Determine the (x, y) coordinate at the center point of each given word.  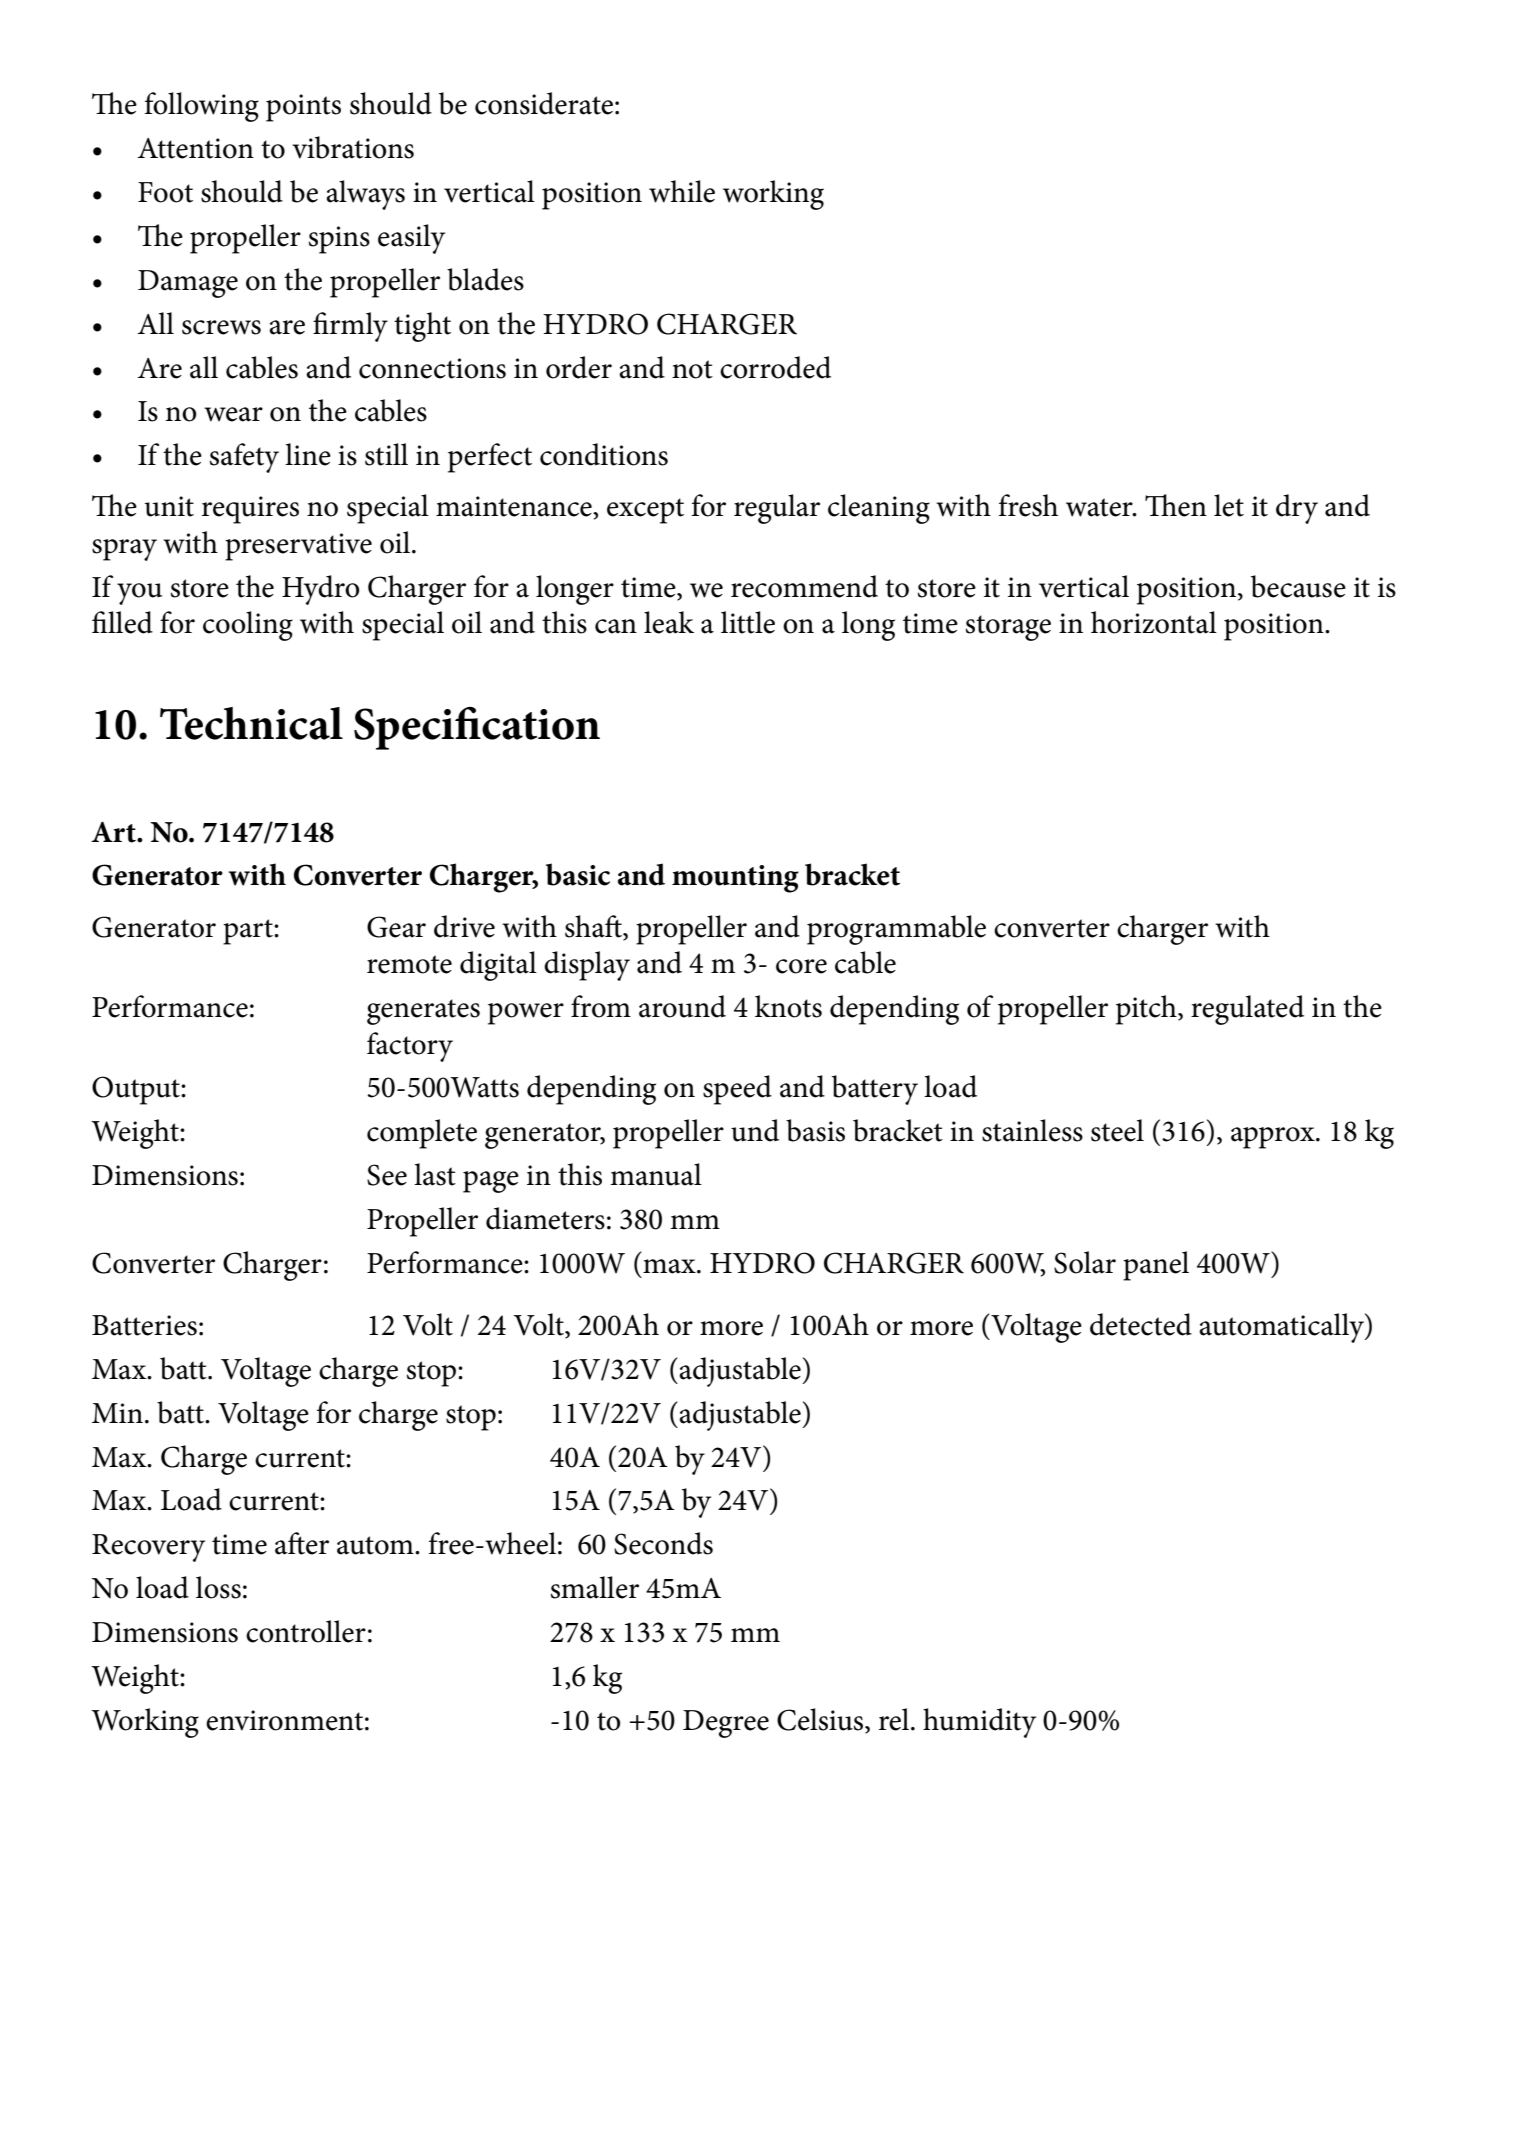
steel (1117, 1130)
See (387, 1175)
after (302, 1543)
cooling (248, 626)
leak (669, 622)
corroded (775, 367)
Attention (196, 148)
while (682, 191)
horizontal (1154, 622)
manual (656, 1174)
